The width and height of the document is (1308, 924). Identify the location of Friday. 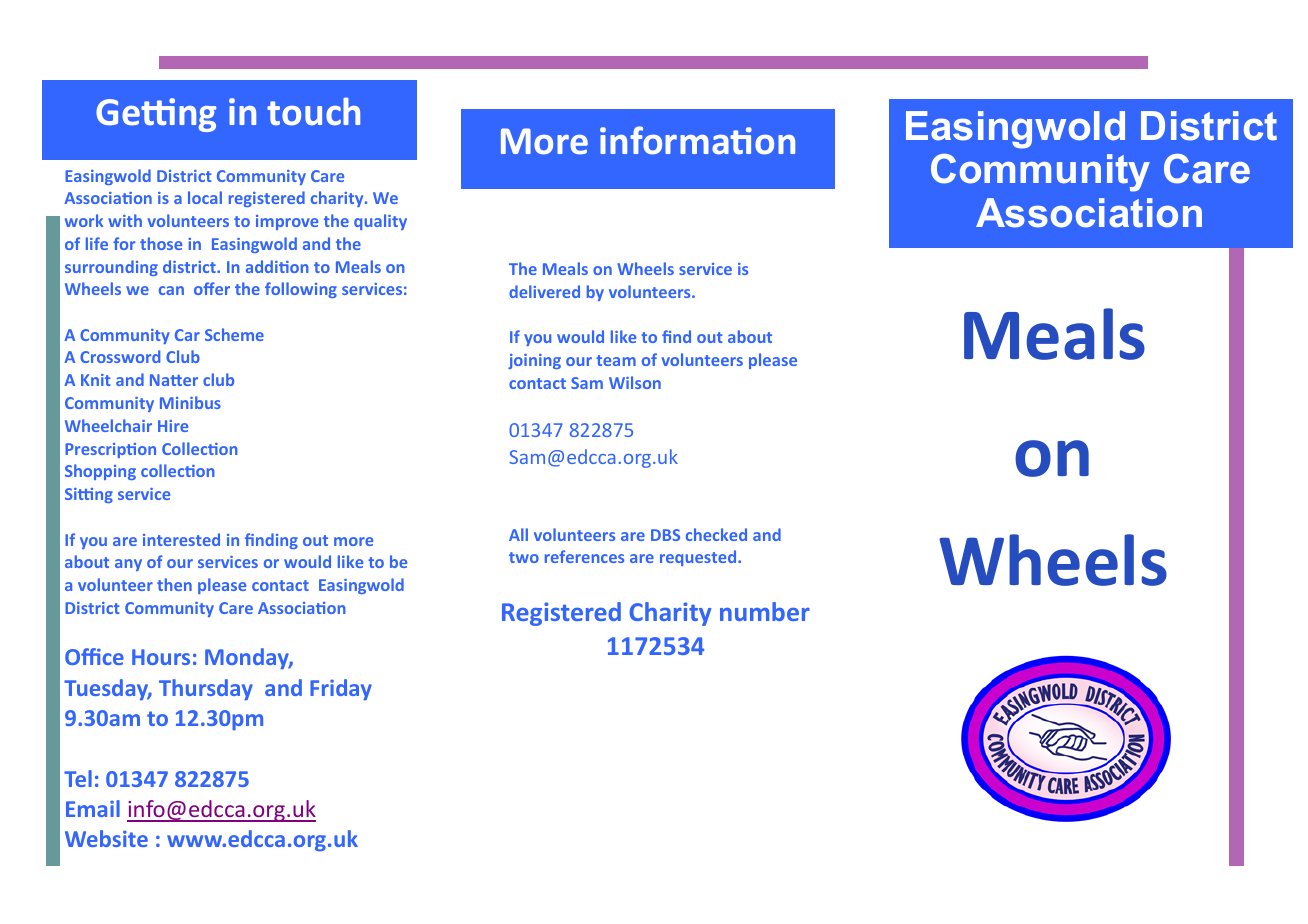
(341, 689).
